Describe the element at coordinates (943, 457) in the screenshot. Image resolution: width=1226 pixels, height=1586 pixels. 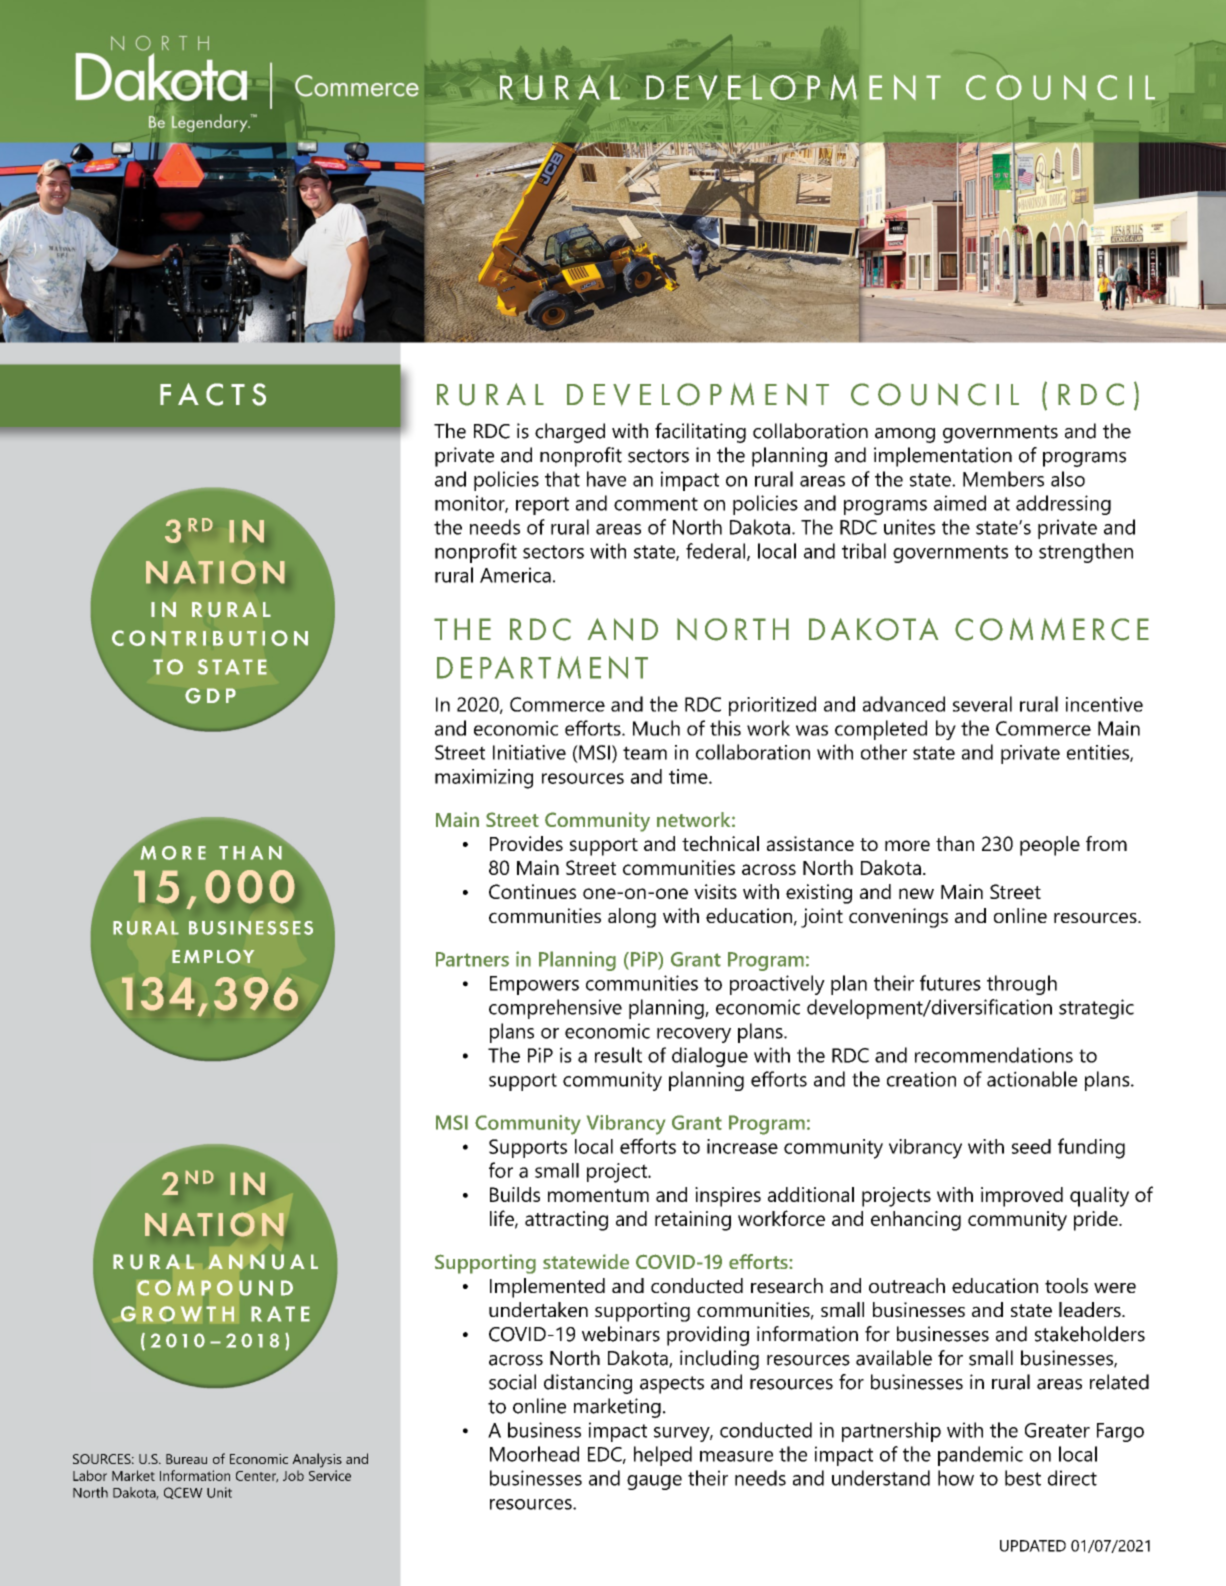
I see `implementation` at that location.
